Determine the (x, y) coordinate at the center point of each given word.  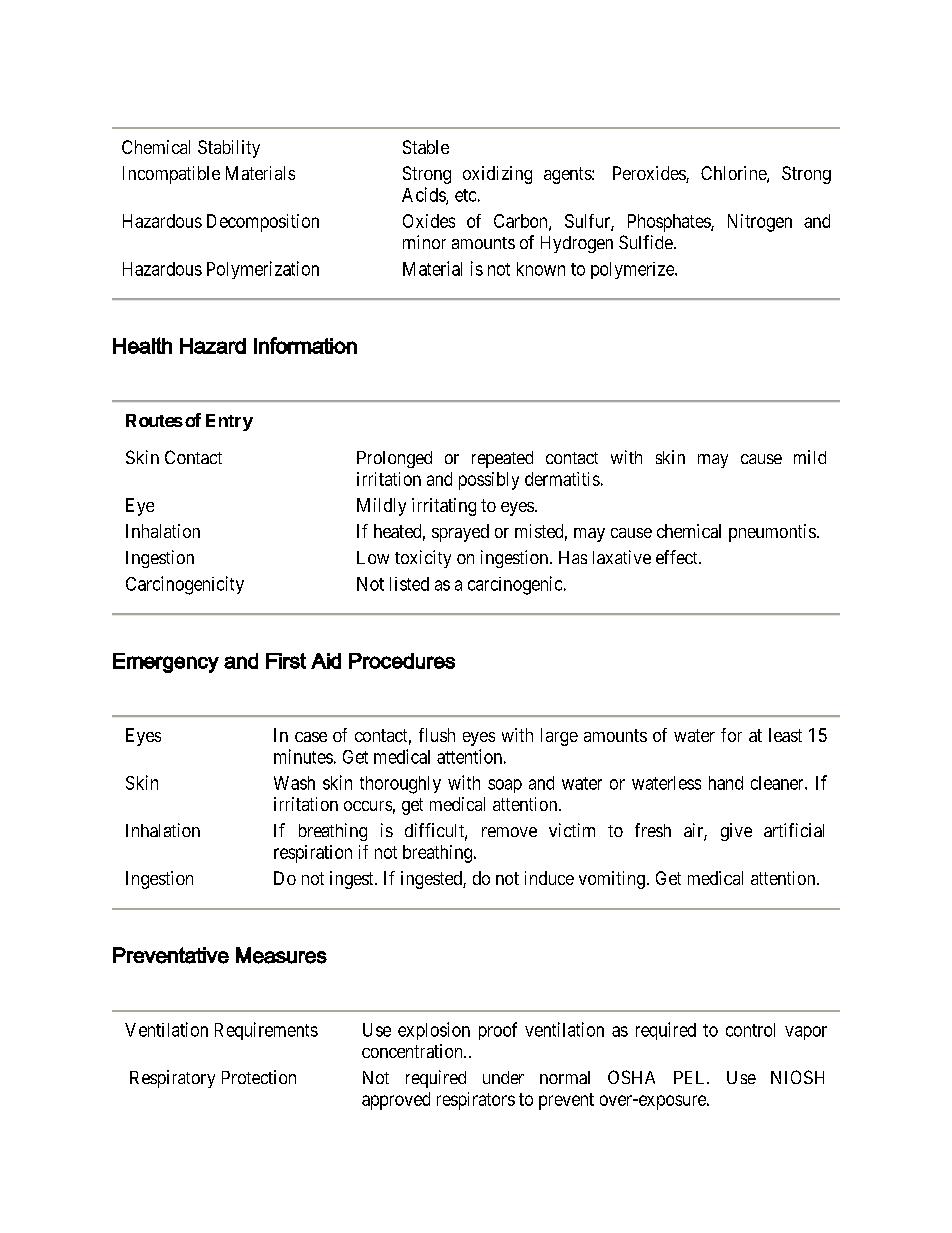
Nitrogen (760, 223)
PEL (691, 1077)
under (503, 1077)
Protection (259, 1077)
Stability (229, 149)
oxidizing (497, 175)
